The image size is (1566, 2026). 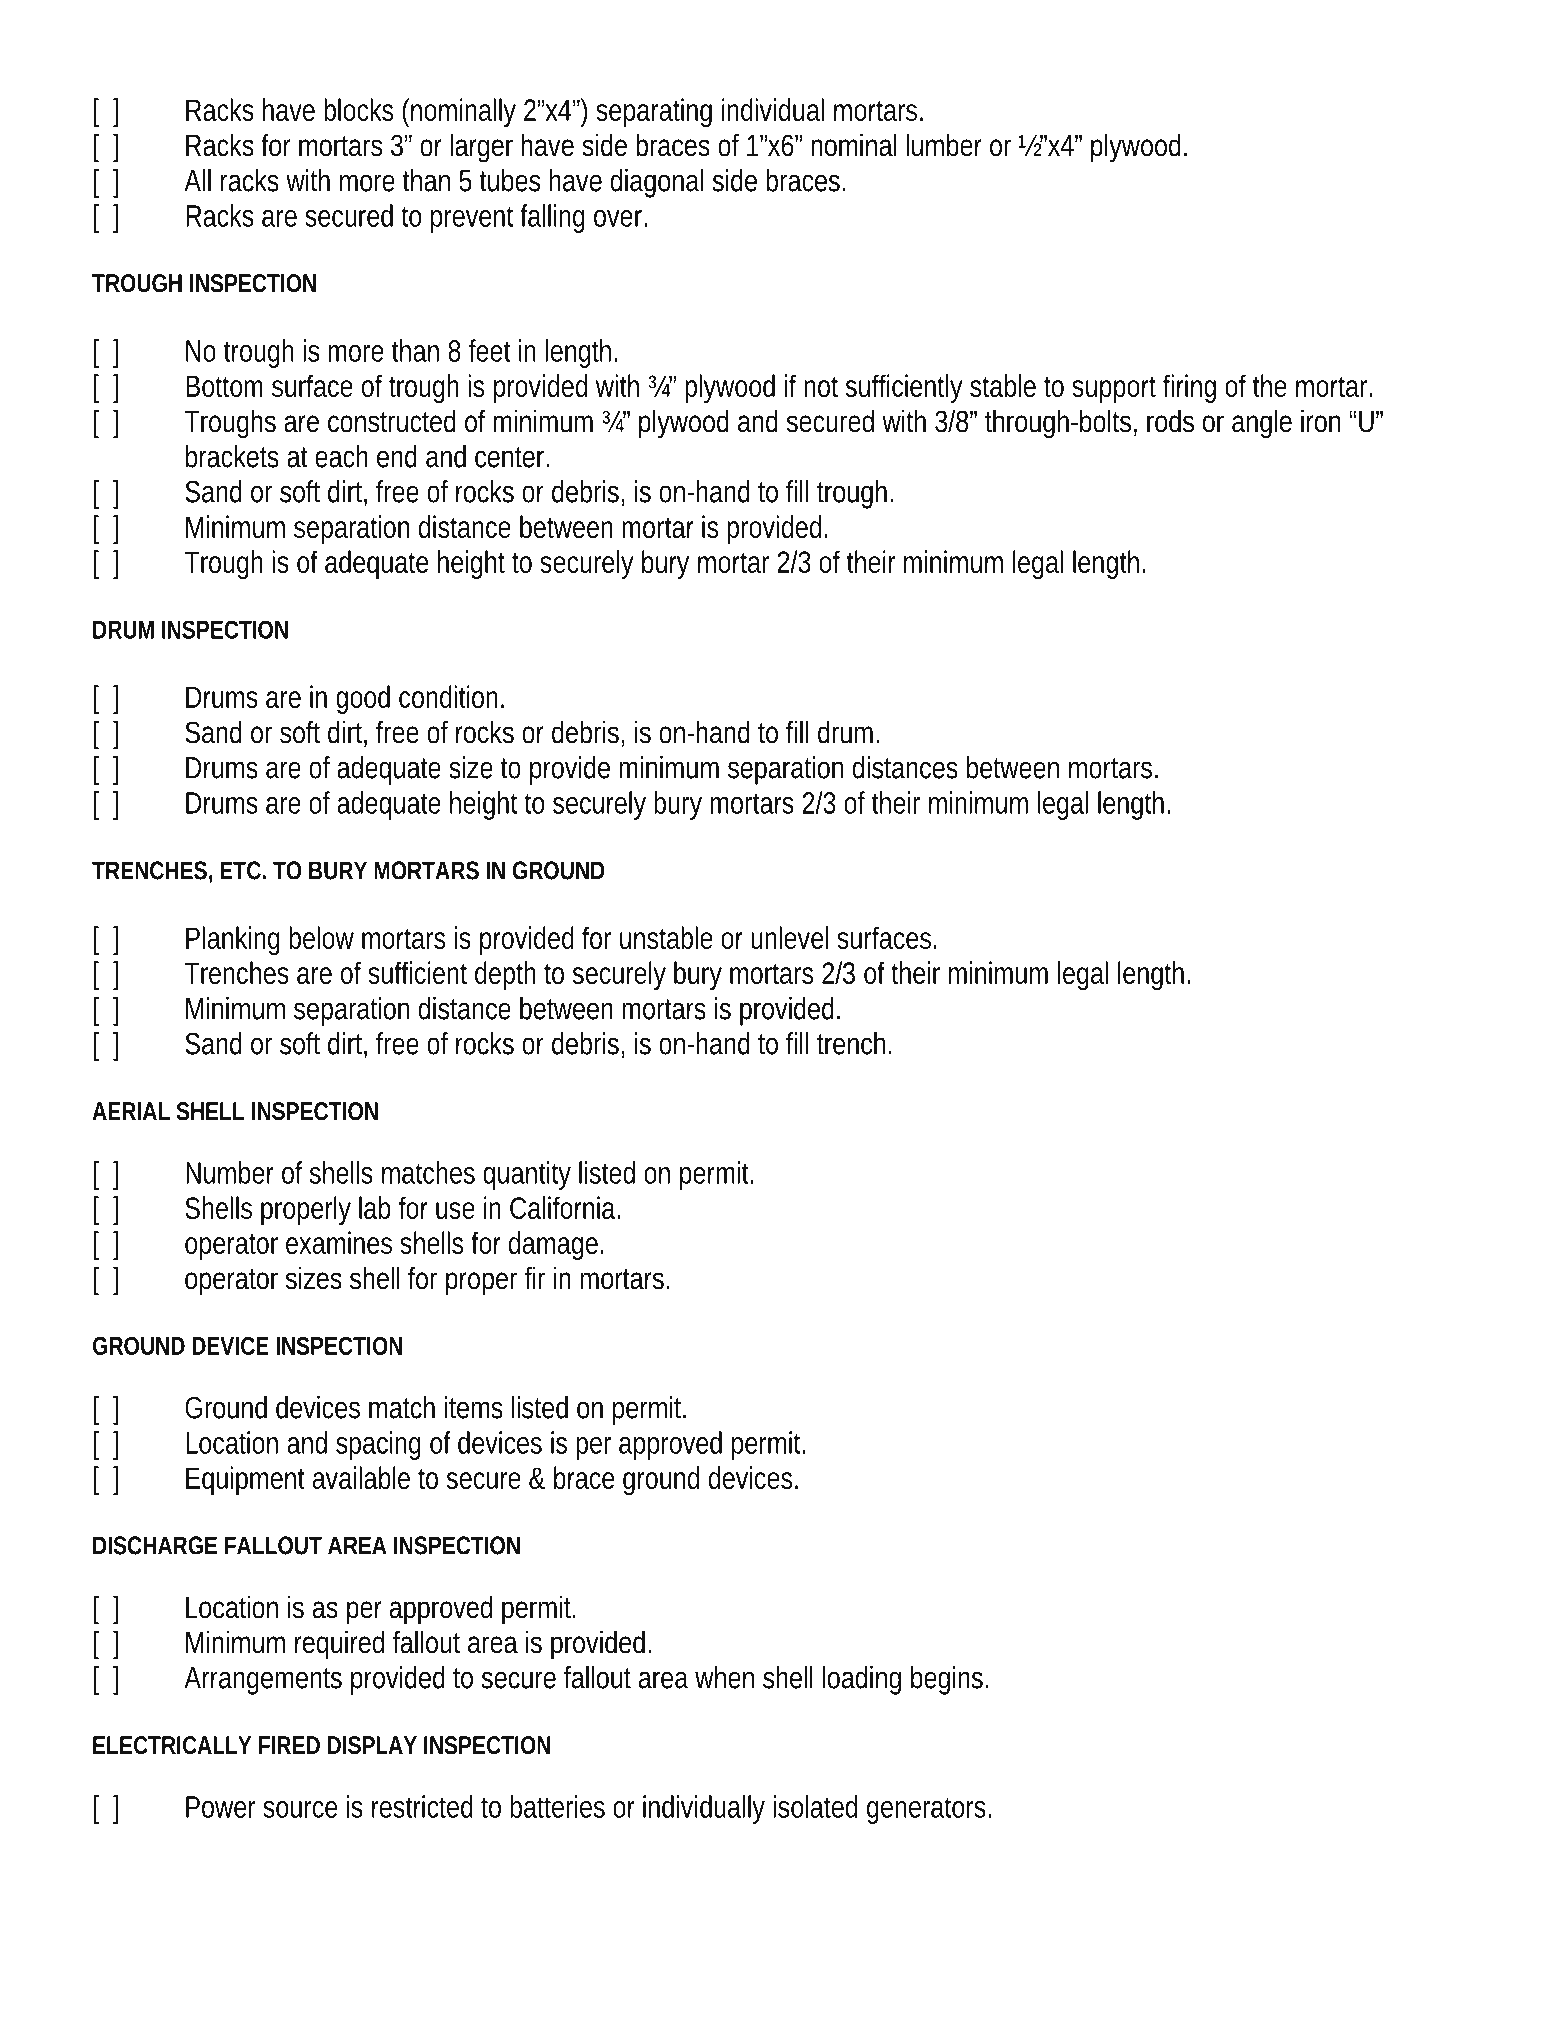 What do you see at coordinates (657, 183) in the page?
I see `diagonal` at bounding box center [657, 183].
